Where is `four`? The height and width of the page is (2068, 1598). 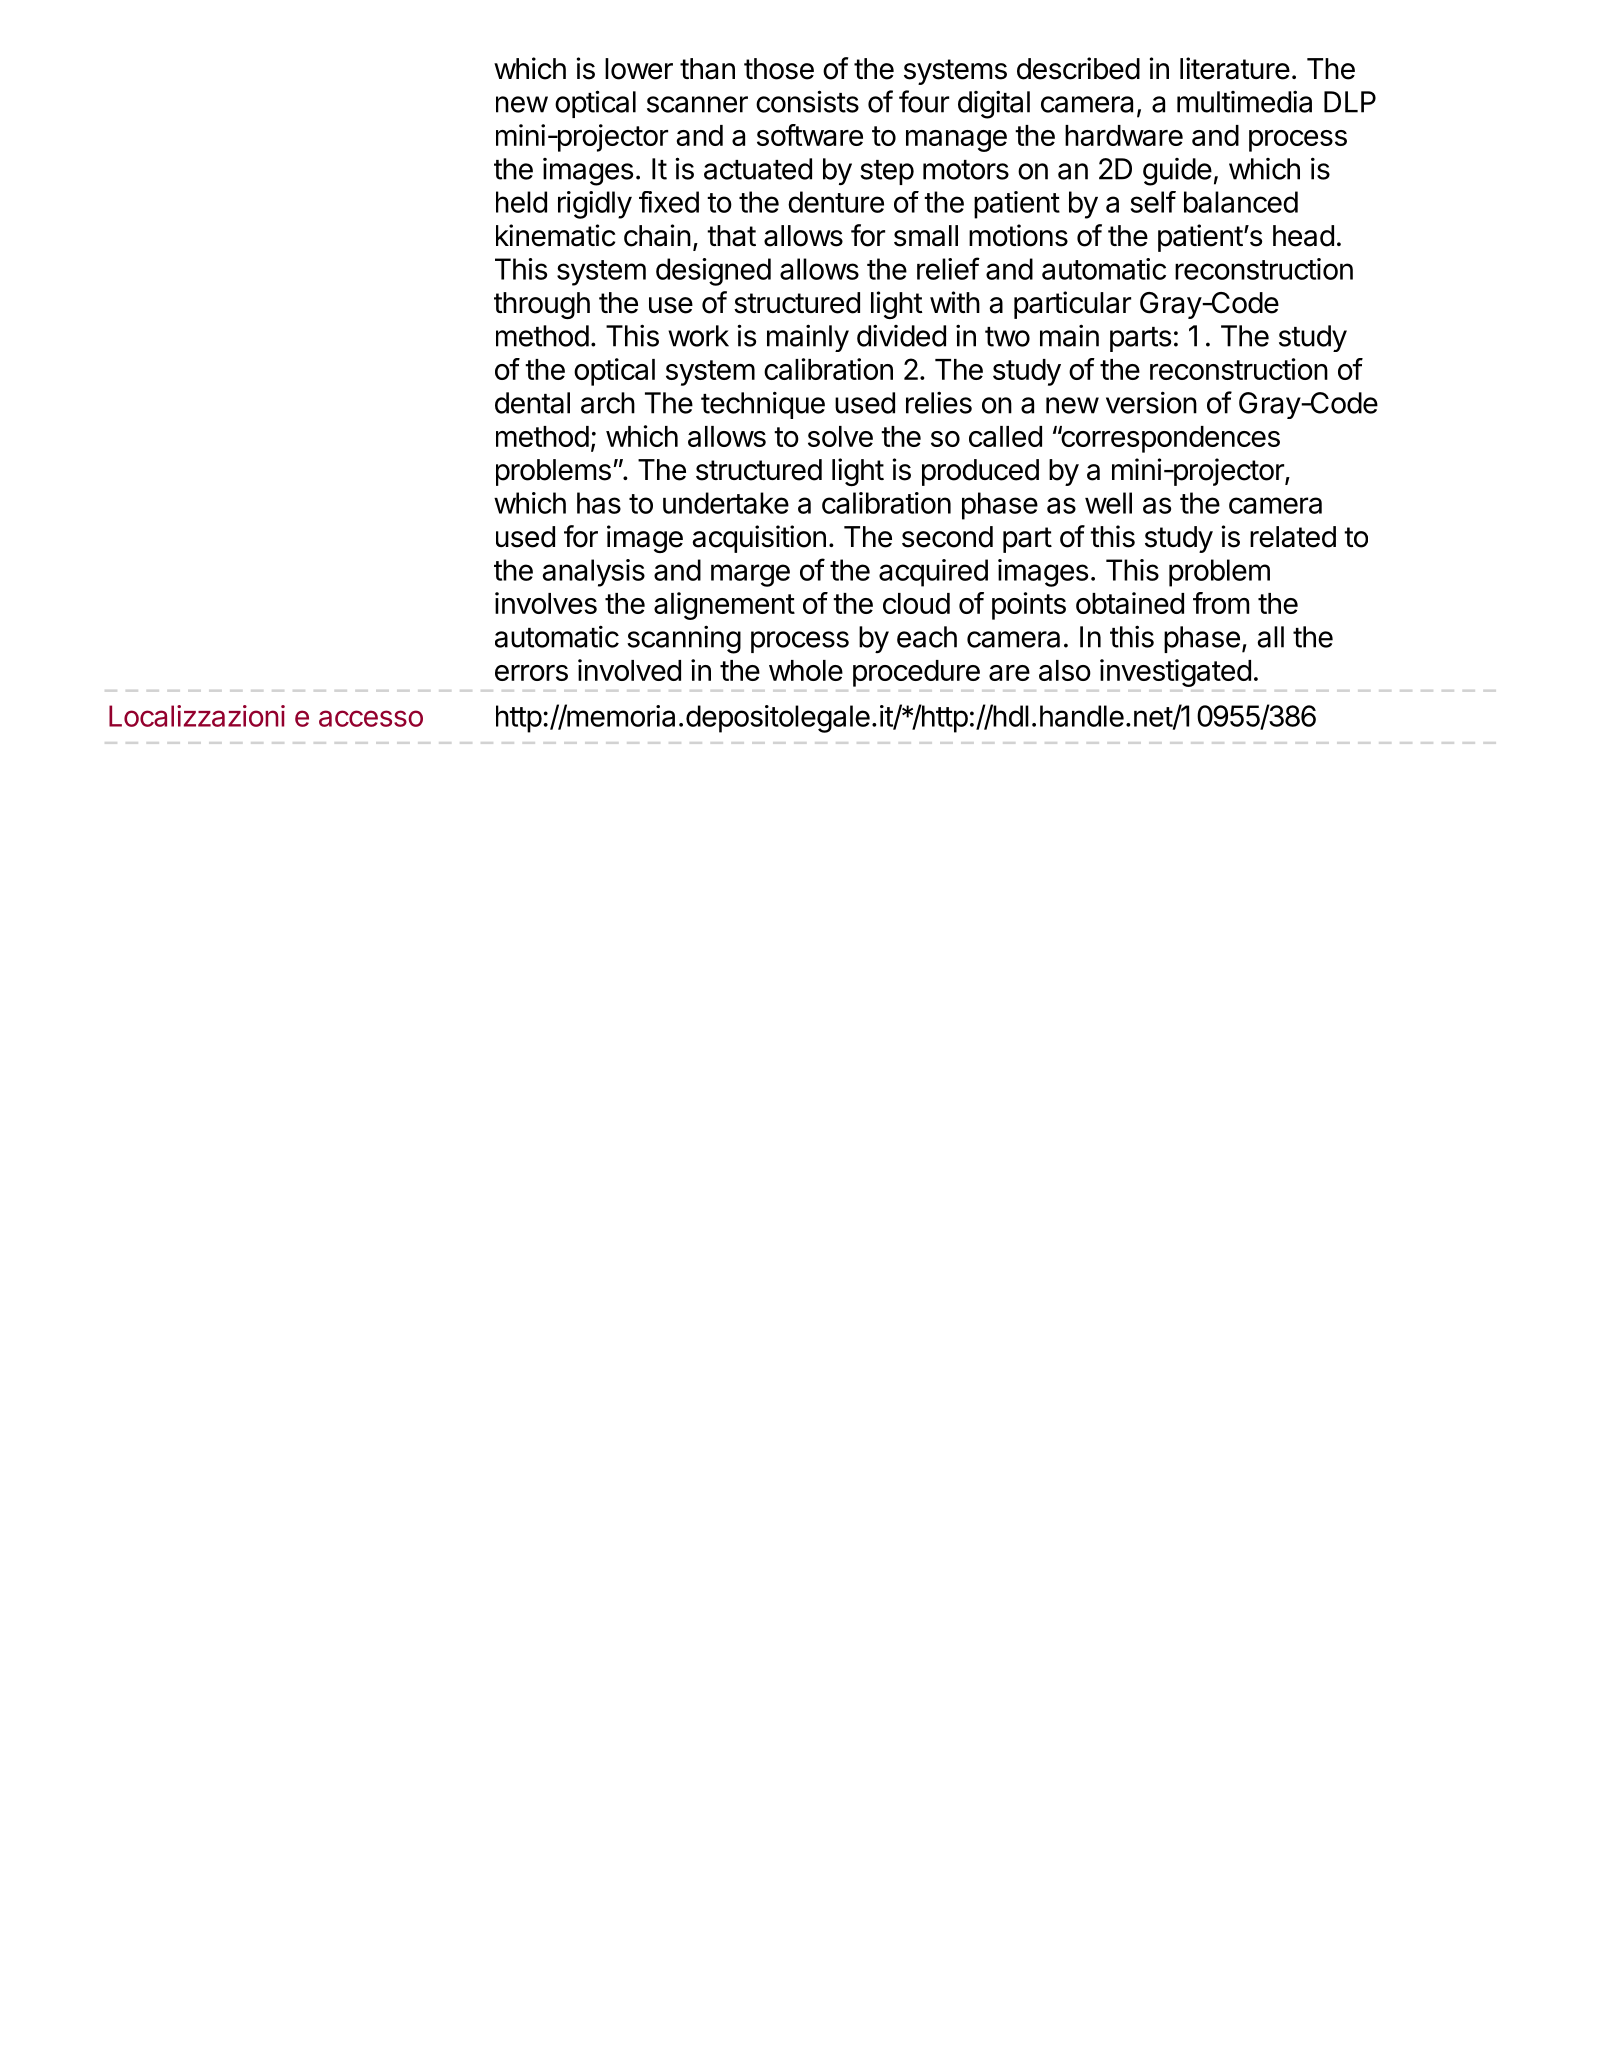
four is located at coordinates (924, 101).
